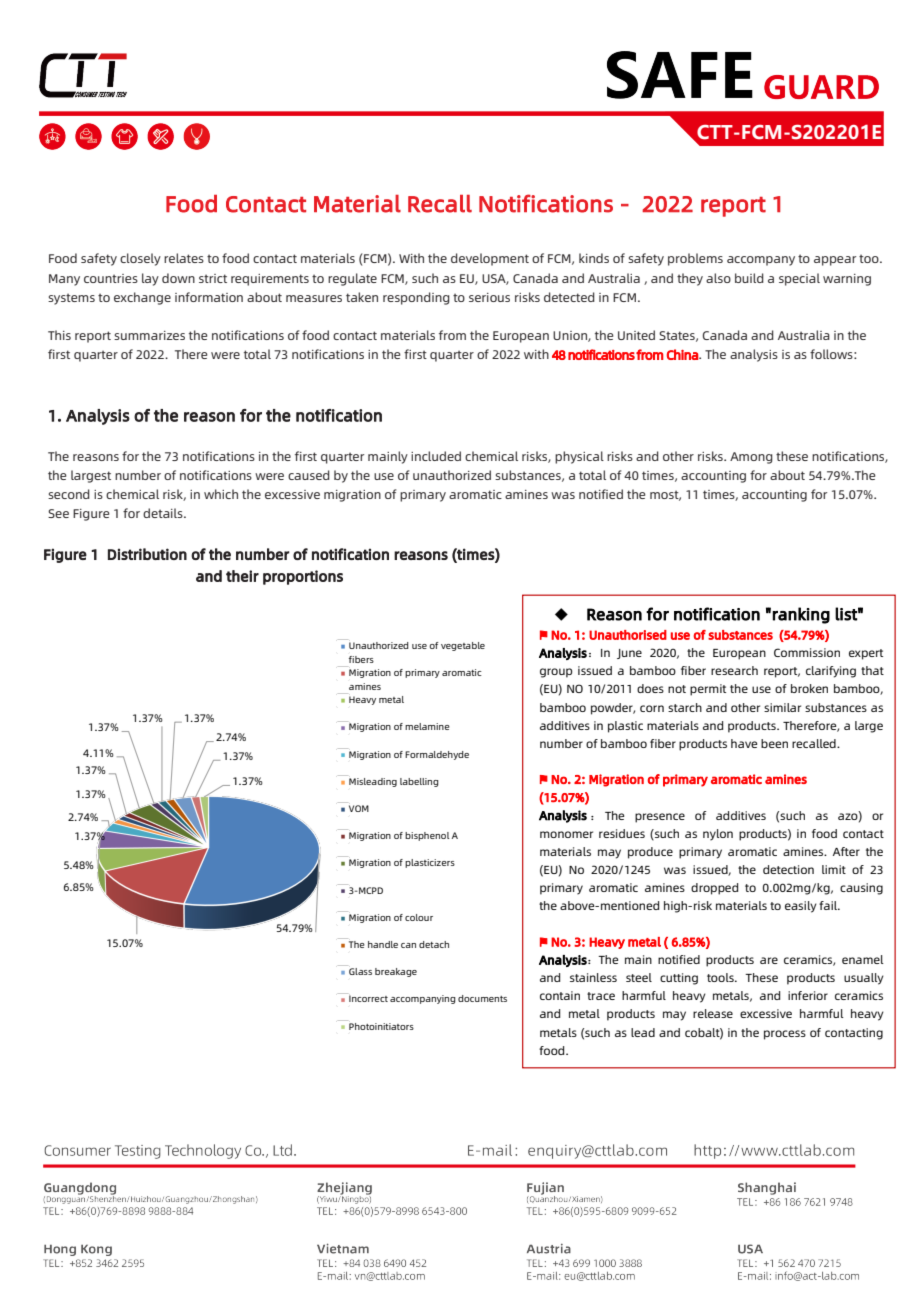 Image resolution: width=924 pixels, height=1307 pixels. Describe the element at coordinates (482, 998) in the page. I see `documents` at that location.
